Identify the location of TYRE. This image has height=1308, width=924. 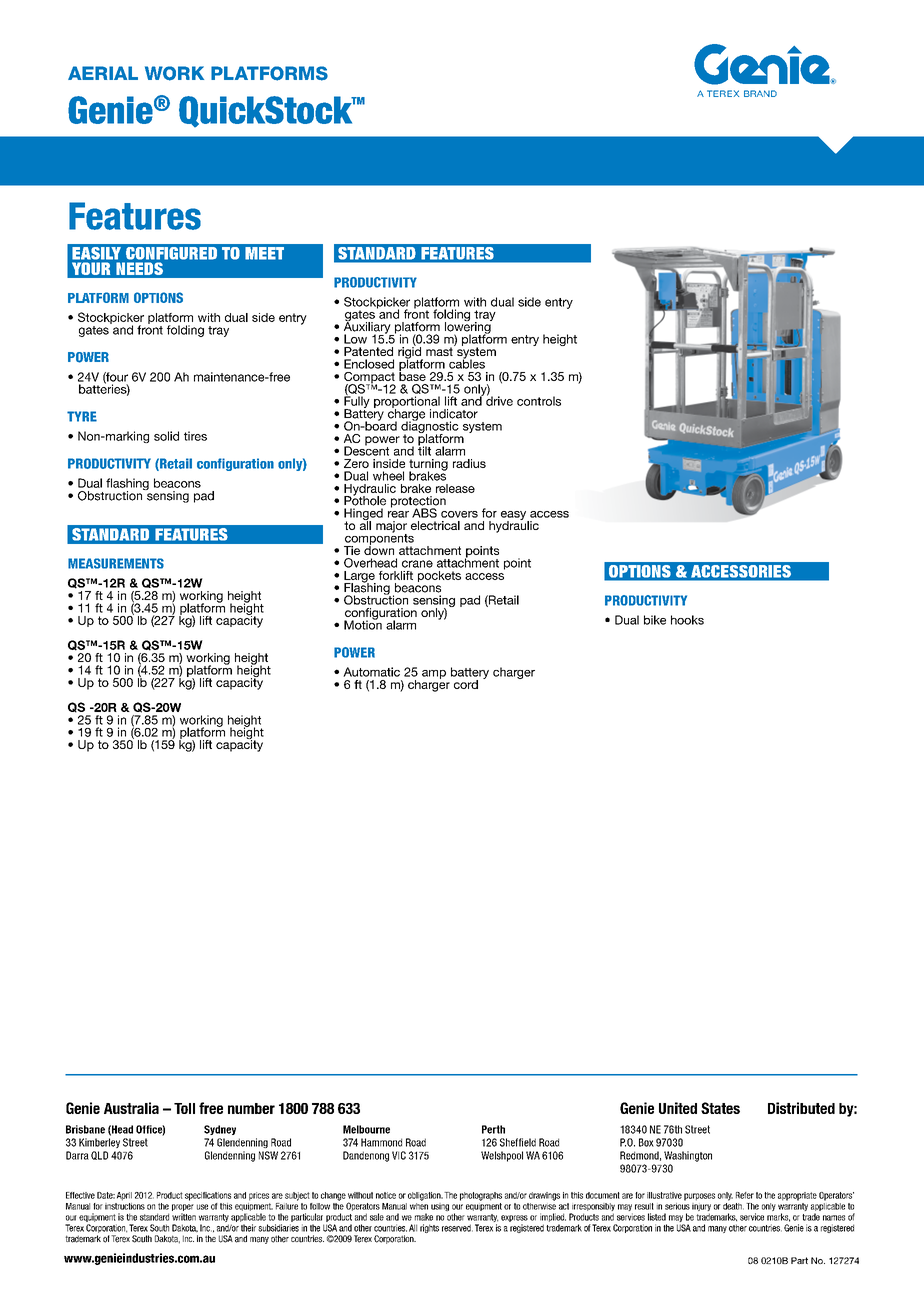
(82, 416).
